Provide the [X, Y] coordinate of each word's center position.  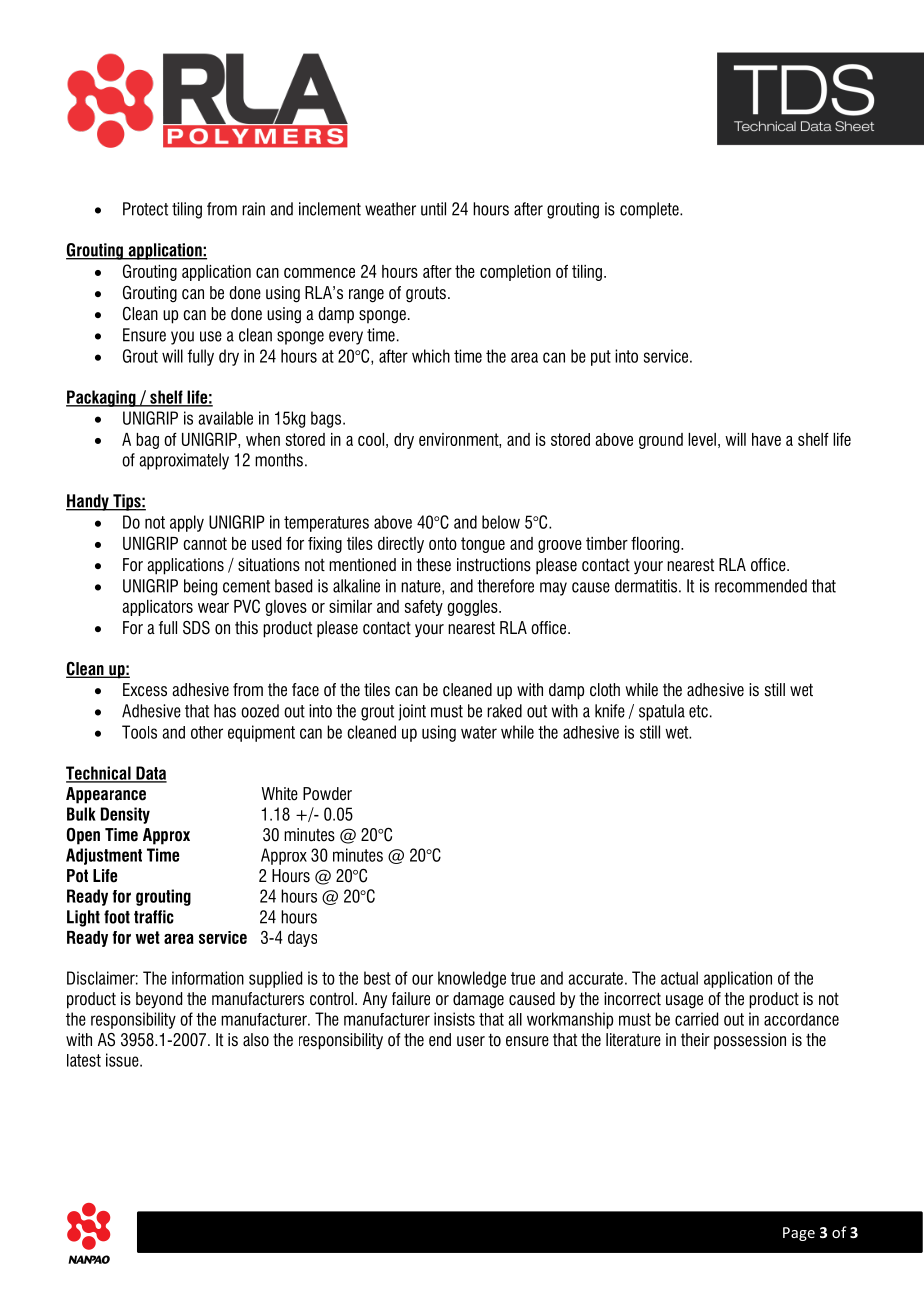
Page [799, 1234]
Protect [145, 209]
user [471, 1041]
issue [123, 1060]
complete [650, 210]
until [433, 209]
